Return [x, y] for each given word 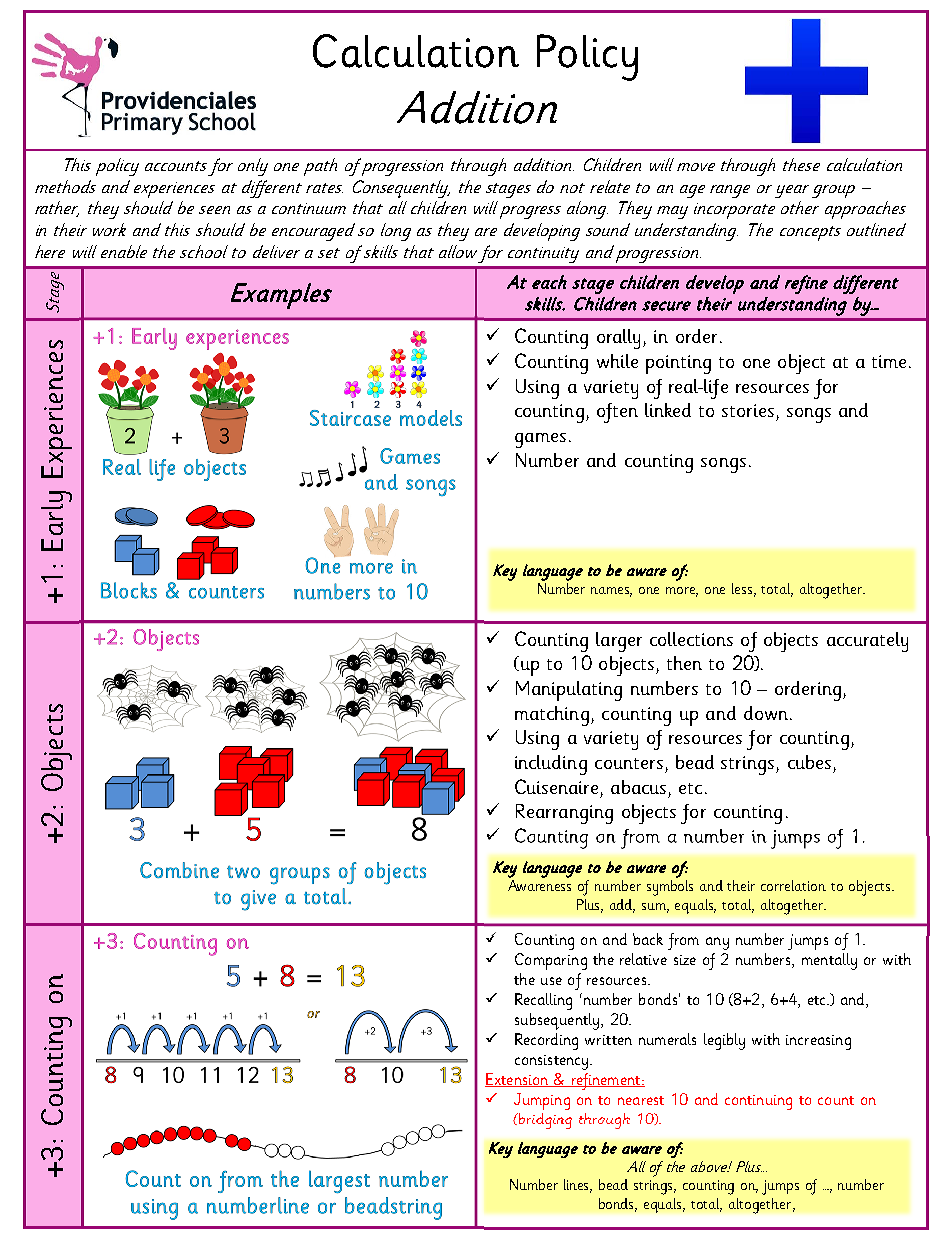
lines [578, 1186]
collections [691, 639]
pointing [678, 364]
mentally [829, 961]
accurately [867, 642]
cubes [809, 762]
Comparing [551, 961]
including [551, 765]
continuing [758, 1102]
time [889, 361]
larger [619, 642]
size [685, 960]
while [617, 361]
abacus [638, 787]
